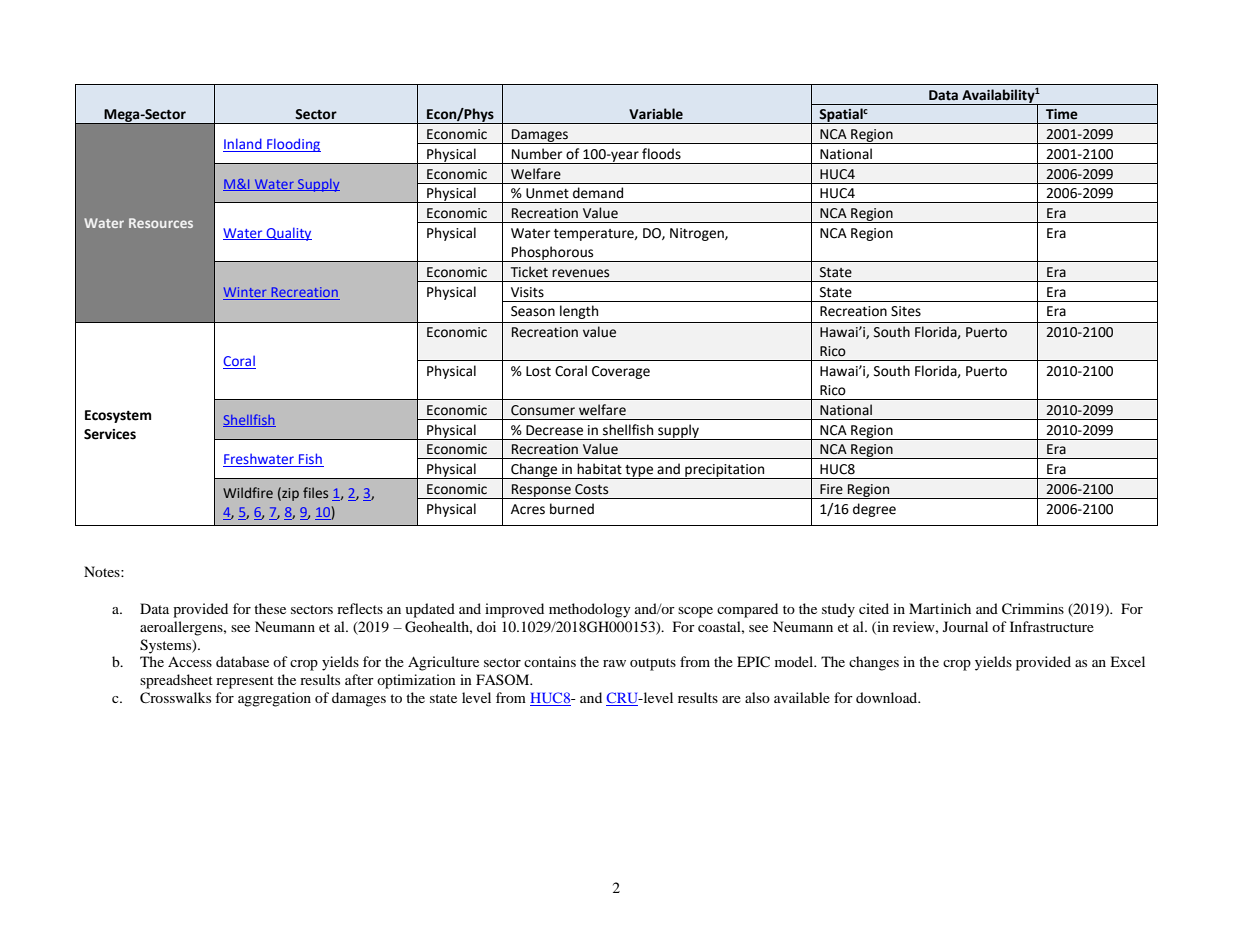 Image resolution: width=1233 pixels, height=952 pixels. Describe the element at coordinates (888, 697) in the page. I see `download` at that location.
